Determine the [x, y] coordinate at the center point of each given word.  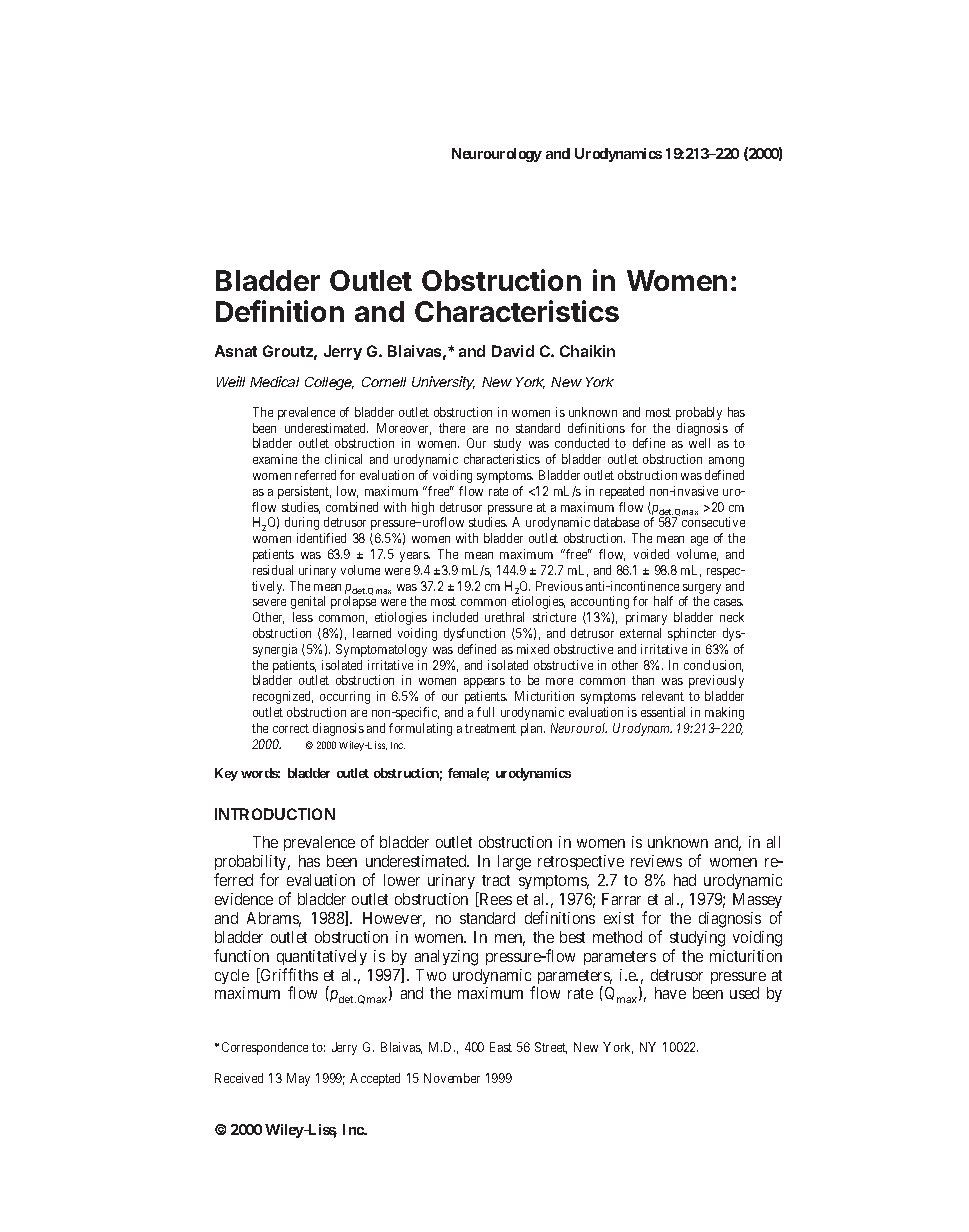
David [513, 351]
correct [291, 728]
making [724, 713]
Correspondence [265, 1048]
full [485, 712]
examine [275, 459]
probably [699, 413]
